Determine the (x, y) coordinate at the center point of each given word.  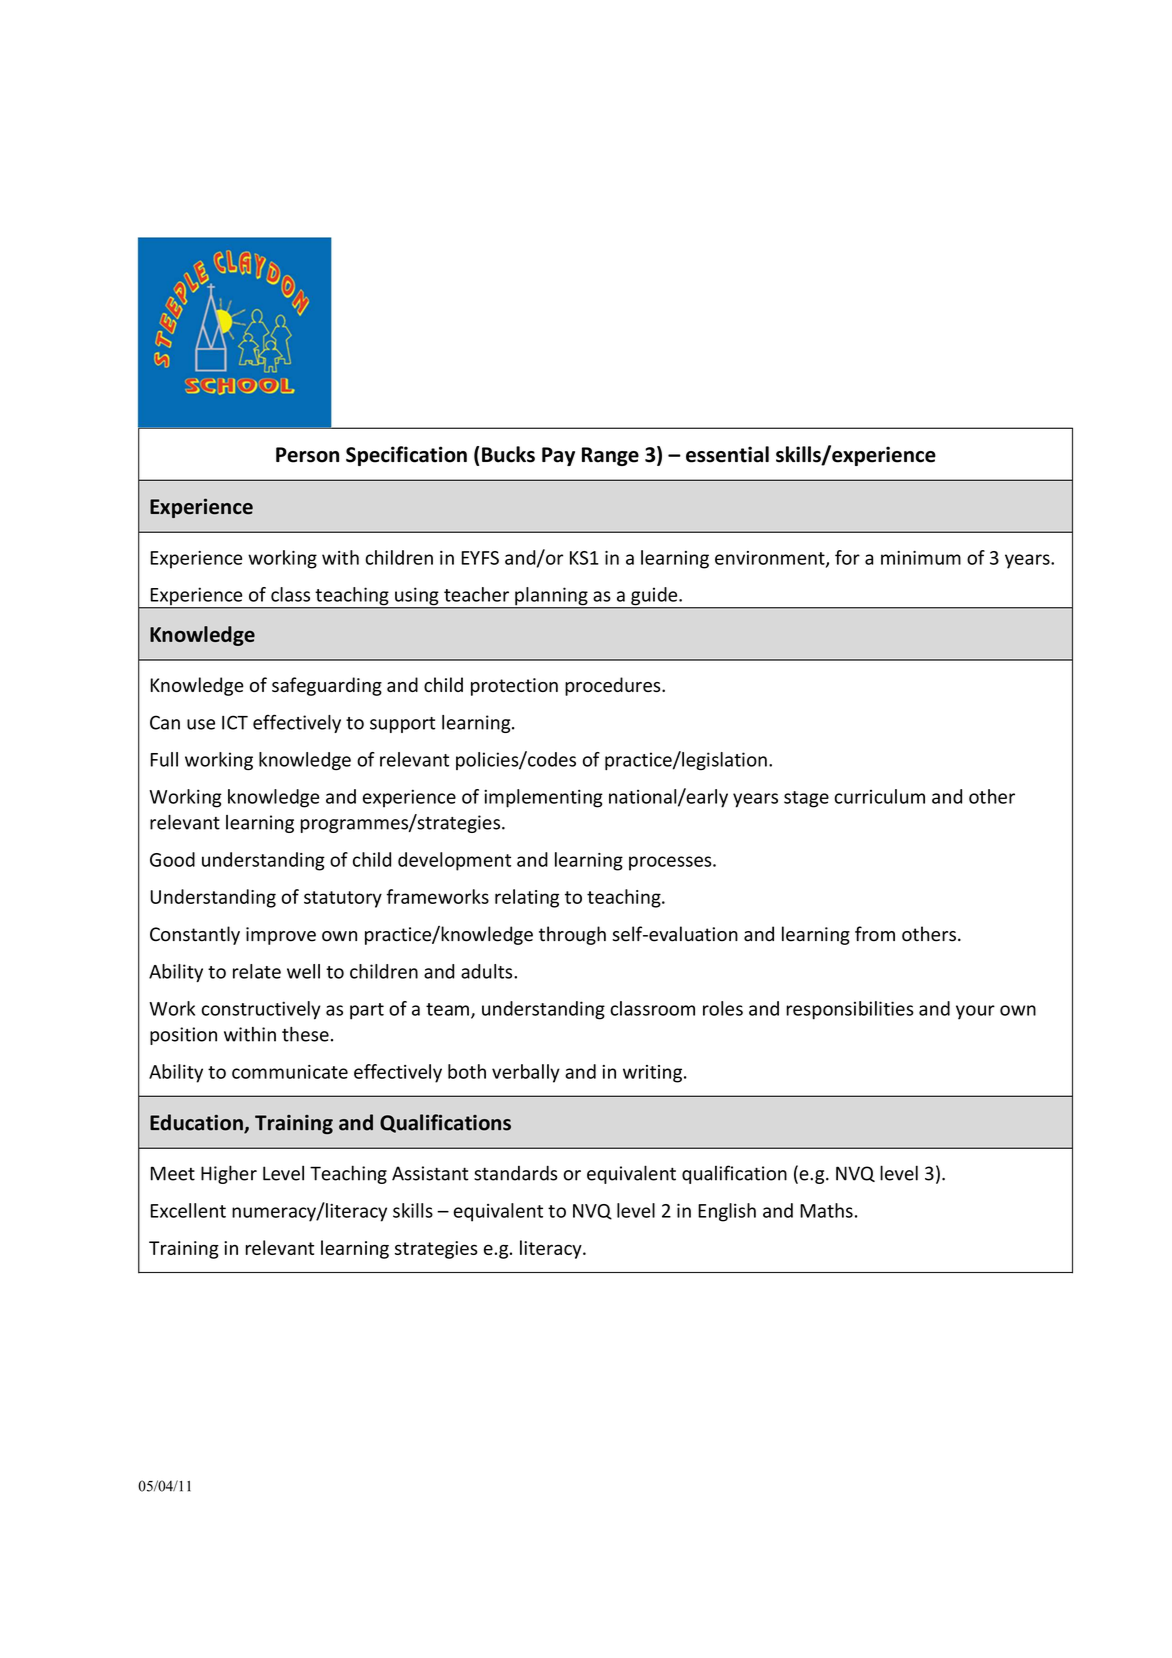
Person (307, 455)
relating (527, 898)
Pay (558, 456)
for (847, 557)
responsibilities (850, 1010)
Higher (229, 1174)
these (305, 1034)
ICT (235, 722)
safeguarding (327, 686)
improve (281, 936)
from (875, 934)
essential (727, 454)
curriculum (879, 796)
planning (551, 597)
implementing (543, 798)
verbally (526, 1073)
